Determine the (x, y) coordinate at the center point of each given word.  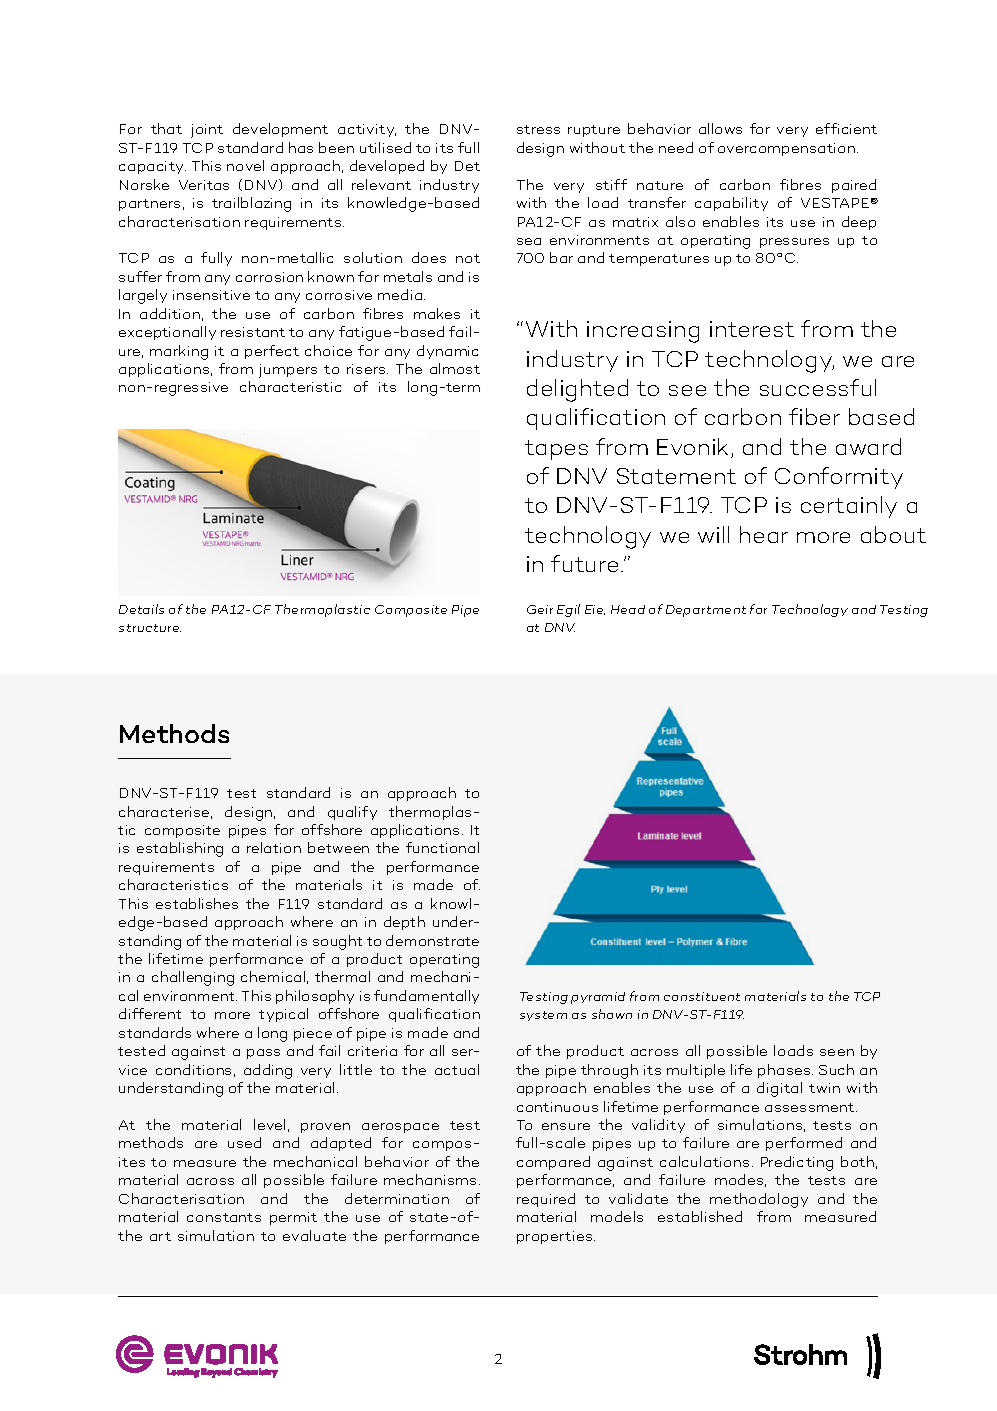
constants (224, 1217)
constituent (702, 996)
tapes (556, 450)
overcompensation (786, 149)
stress (538, 129)
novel (245, 165)
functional (442, 847)
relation (274, 847)
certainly (849, 507)
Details (141, 609)
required (546, 1200)
